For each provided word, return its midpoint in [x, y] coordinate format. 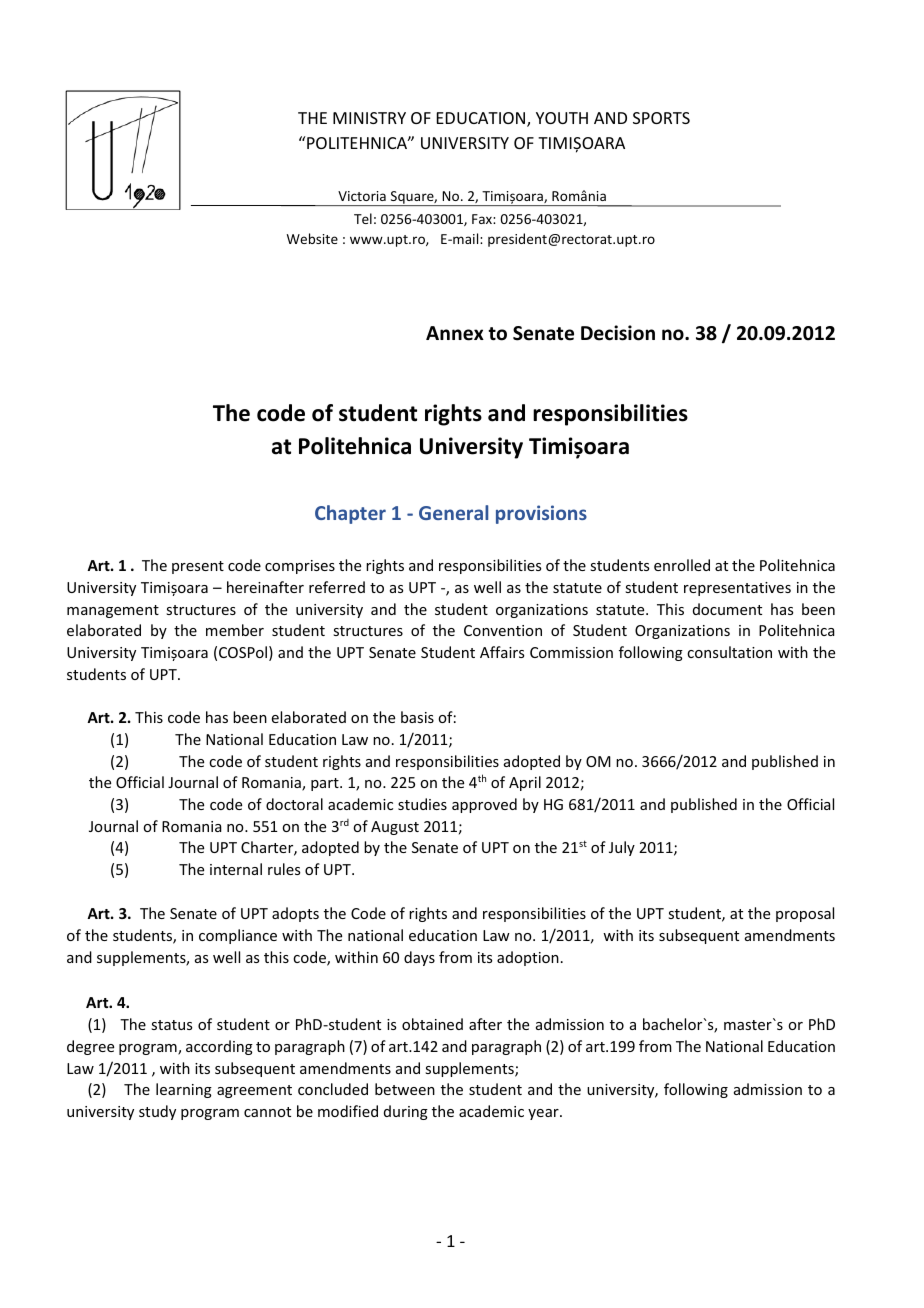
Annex [455, 333]
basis [417, 717]
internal [236, 869]
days [419, 958]
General [453, 512]
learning [184, 1090]
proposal [805, 914]
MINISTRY [369, 118]
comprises [300, 567]
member [235, 630]
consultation [729, 652]
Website [312, 238]
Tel [363, 218]
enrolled [682, 565]
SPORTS [661, 118]
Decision [618, 333]
